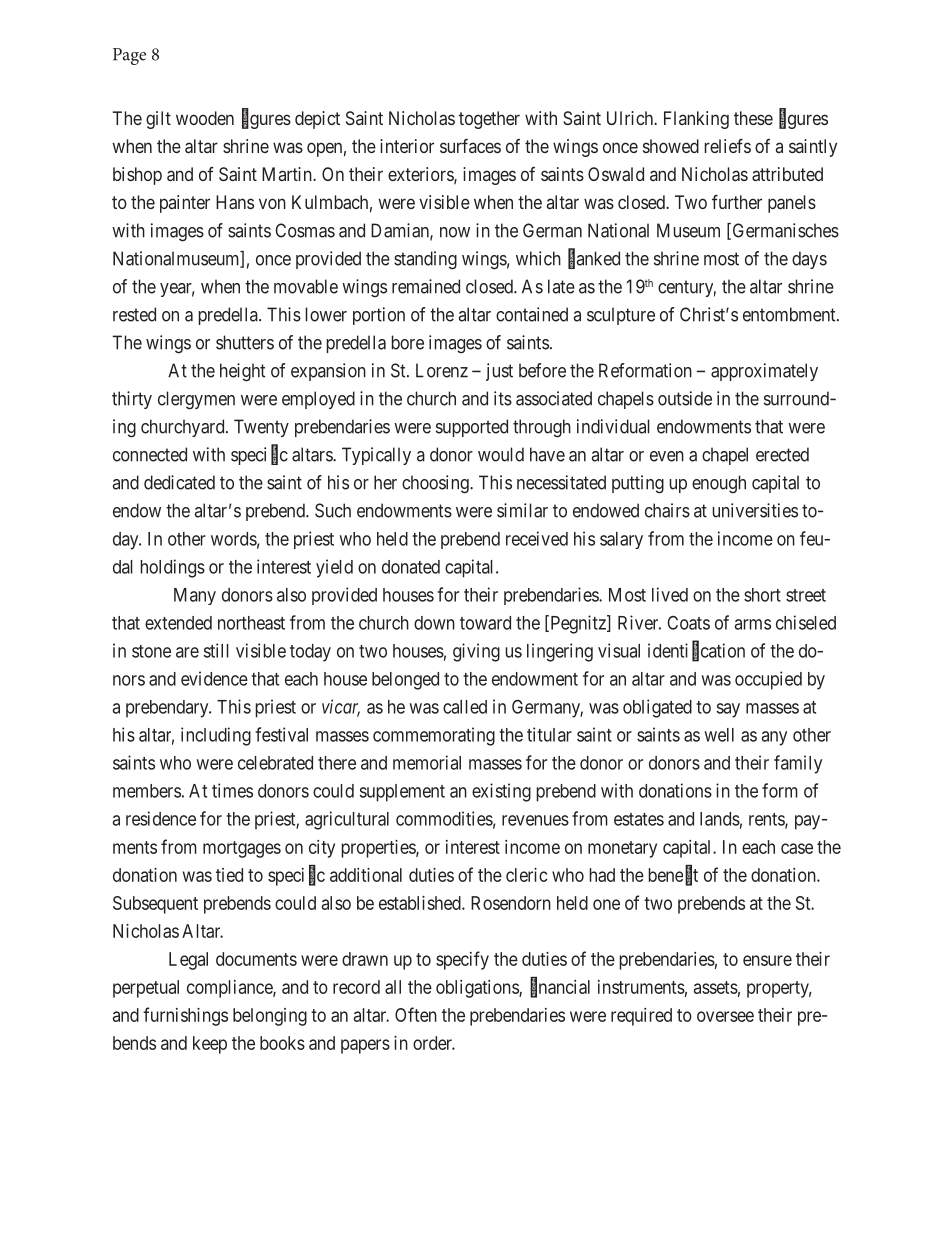 Image resolution: width=952 pixels, height=1233 pixels. Describe the element at coordinates (214, 678) in the screenshot. I see `evidence` at that location.
